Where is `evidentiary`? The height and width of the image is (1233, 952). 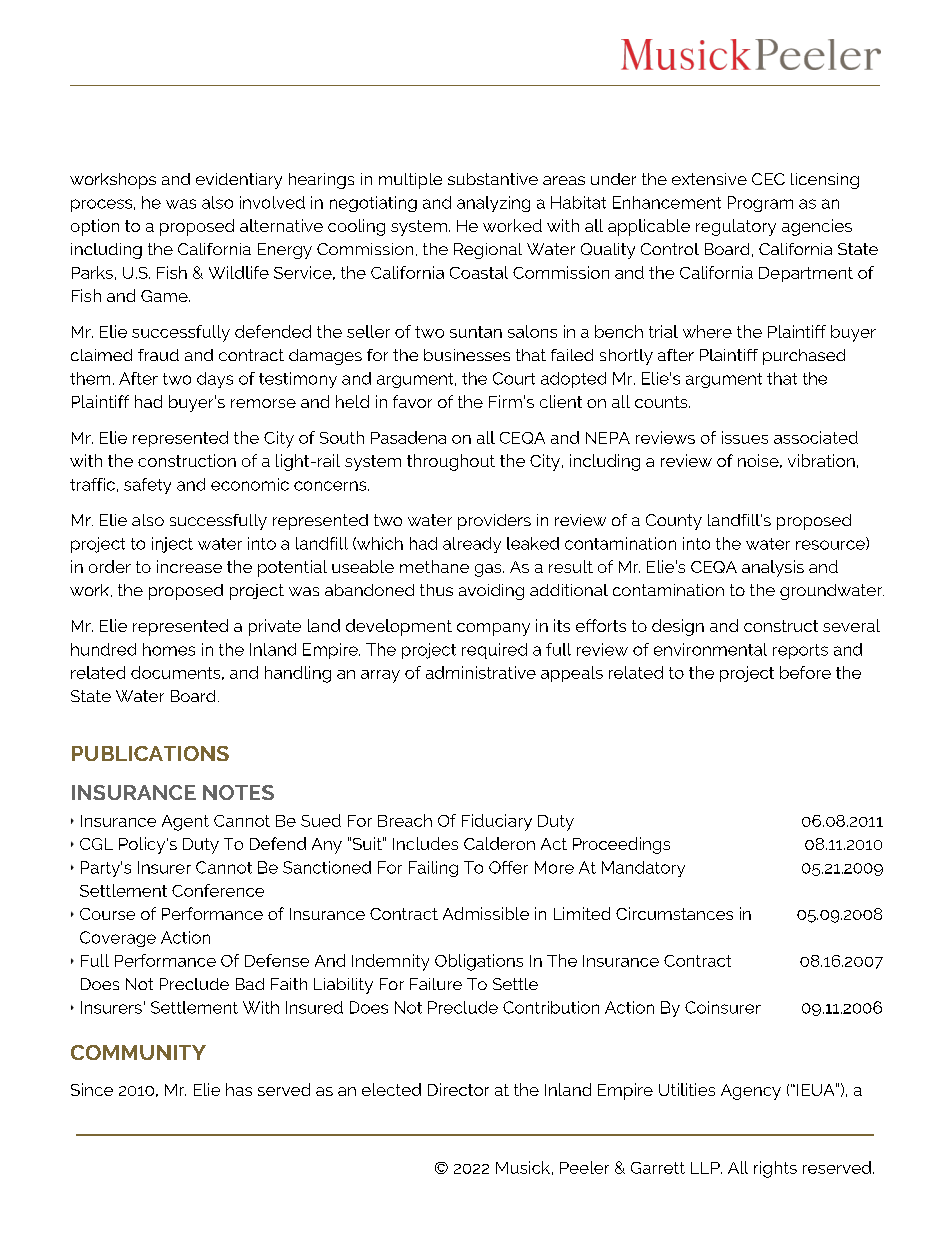 evidentiary is located at coordinates (239, 181).
